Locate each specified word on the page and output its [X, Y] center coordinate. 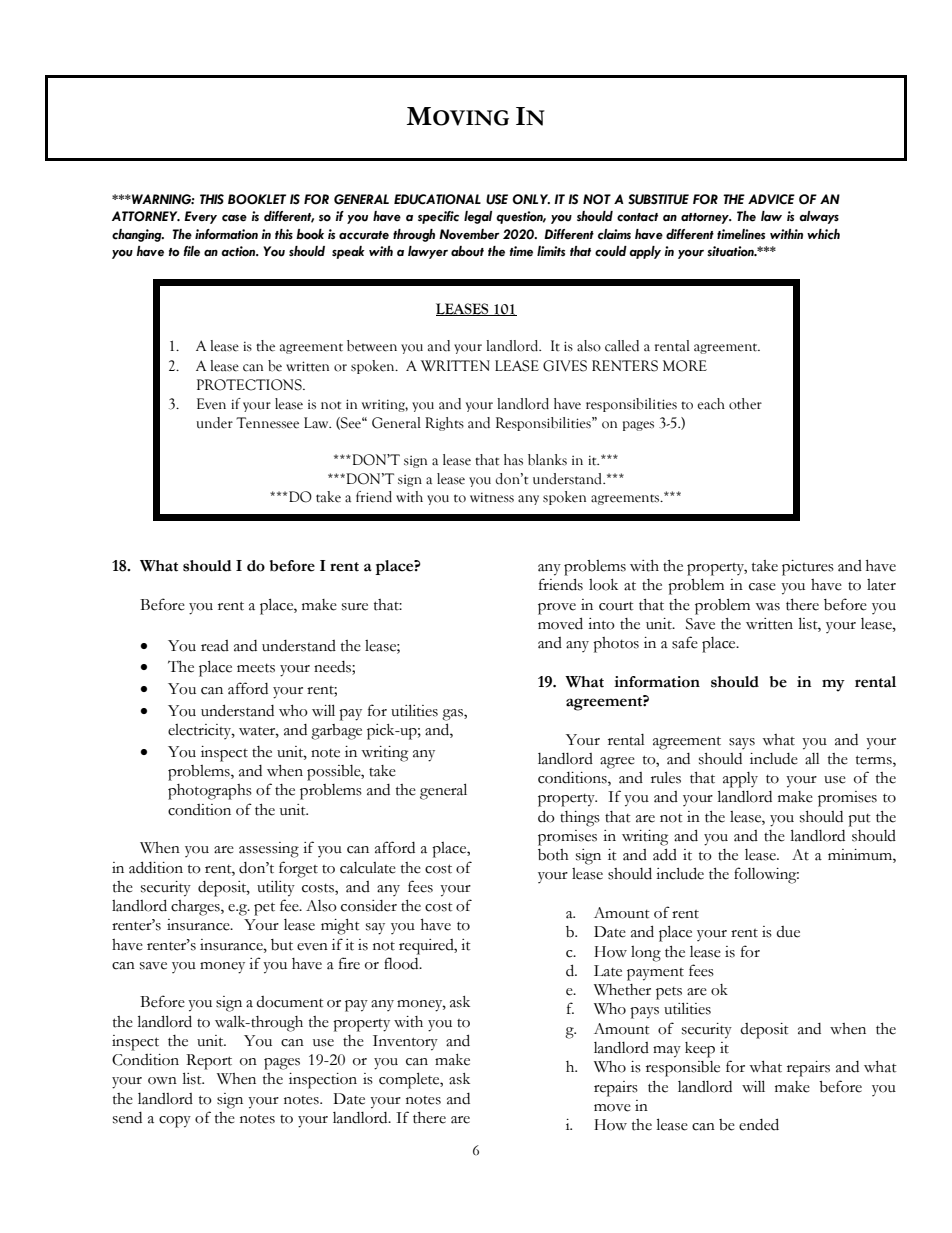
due [788, 932]
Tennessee [267, 423]
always [819, 217]
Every [200, 217]
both [553, 855]
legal [478, 217]
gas [453, 715]
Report [209, 1062]
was [767, 607]
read [215, 646]
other [745, 404]
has [513, 460]
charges [196, 908]
